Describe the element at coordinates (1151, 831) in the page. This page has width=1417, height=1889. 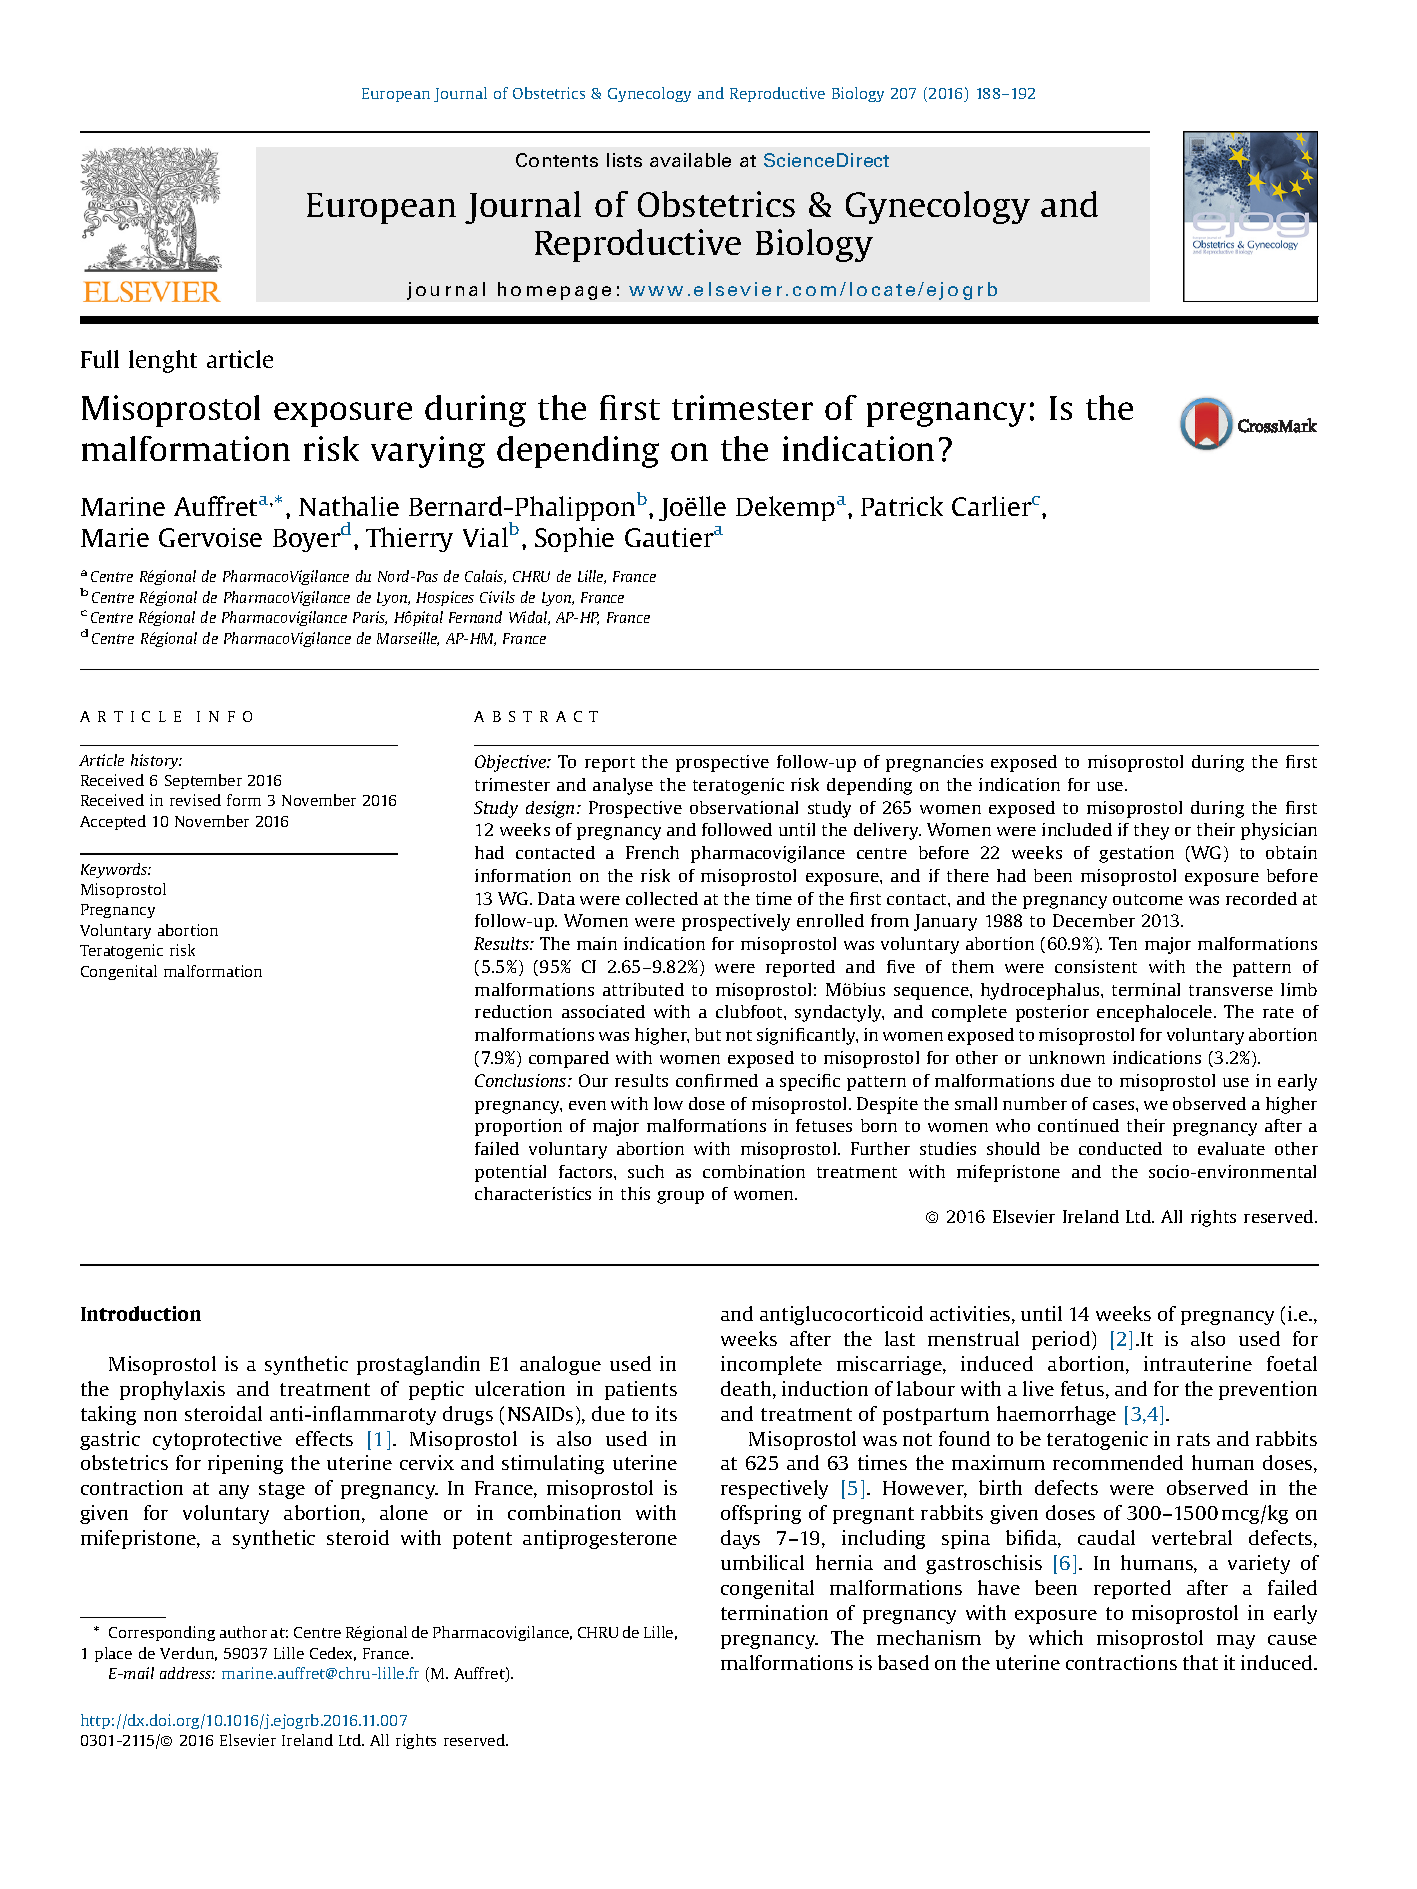
I see `they` at that location.
